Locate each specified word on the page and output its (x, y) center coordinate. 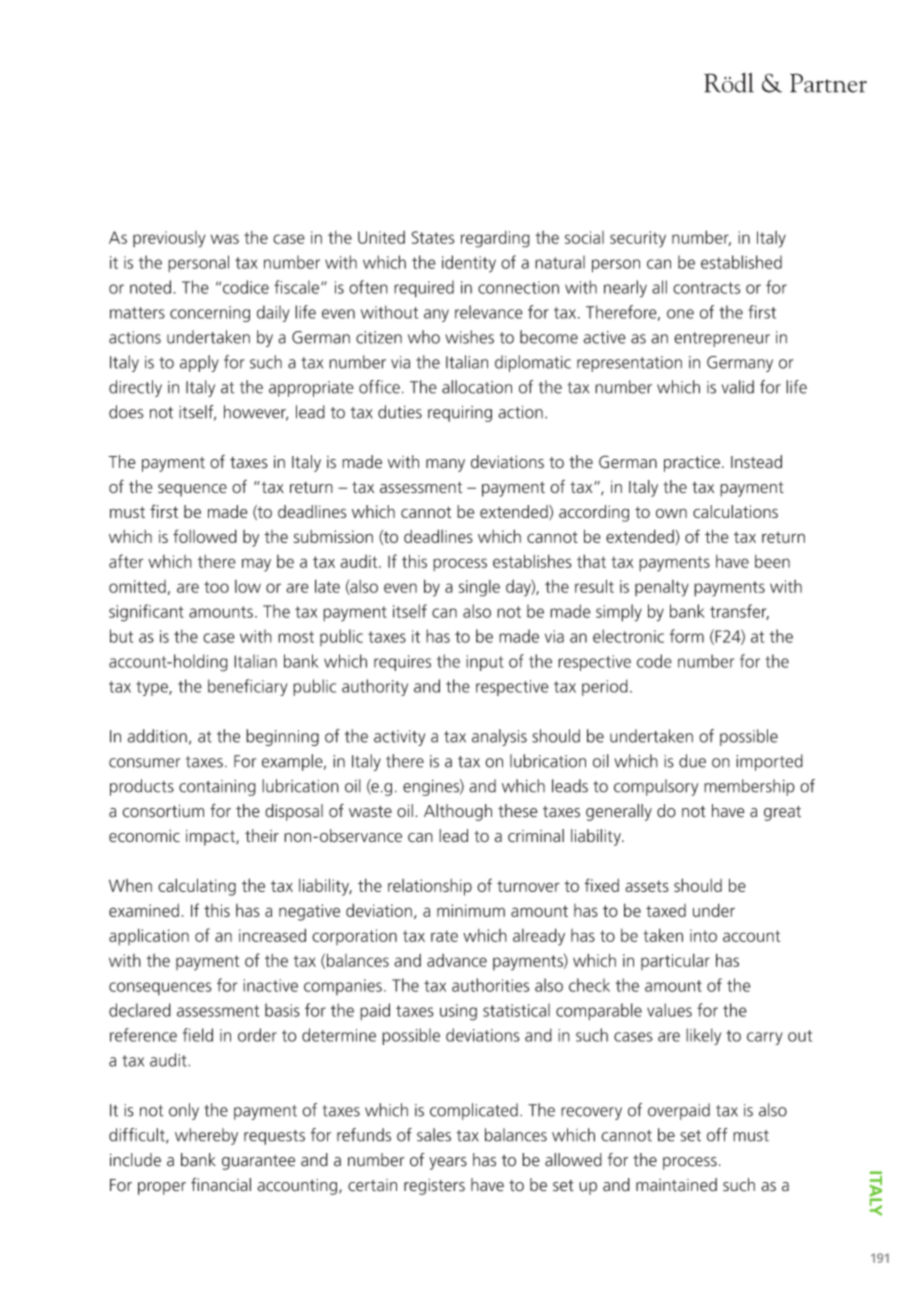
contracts (706, 288)
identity (469, 264)
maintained (676, 1185)
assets (647, 886)
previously (169, 239)
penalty (662, 588)
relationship (430, 887)
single (479, 588)
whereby (206, 1136)
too (216, 587)
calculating (197, 887)
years (448, 1163)
